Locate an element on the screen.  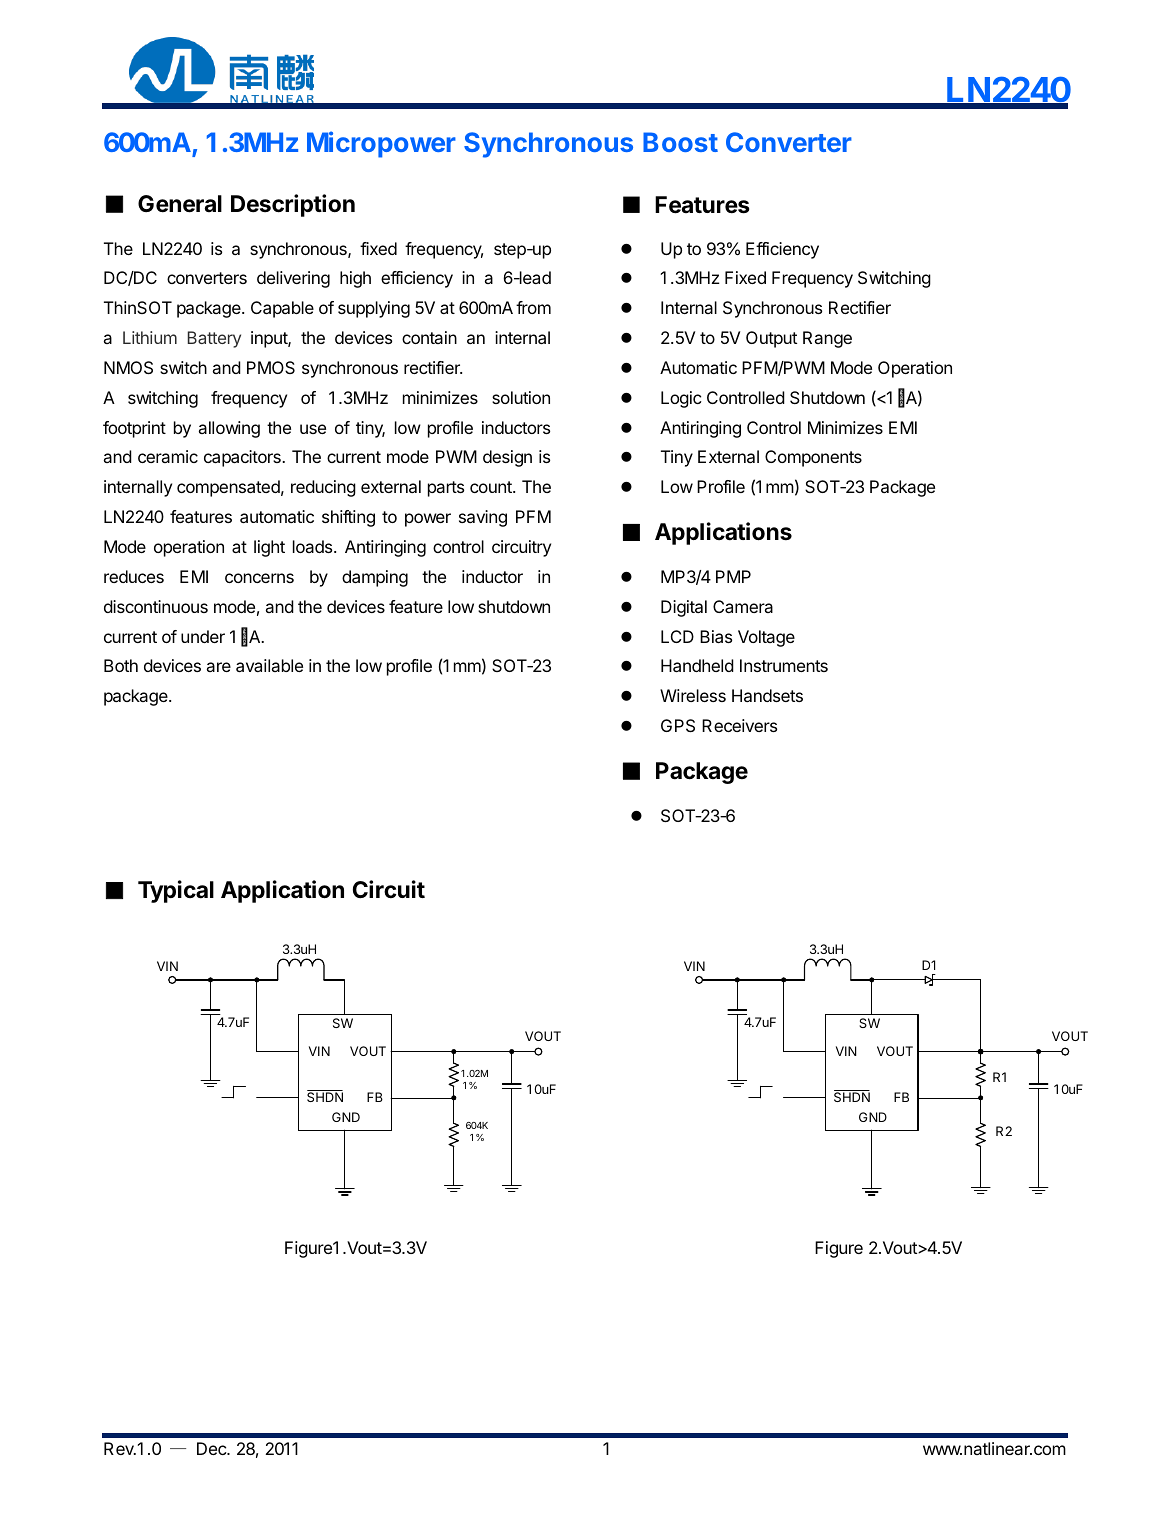
Typical is located at coordinates (176, 891).
